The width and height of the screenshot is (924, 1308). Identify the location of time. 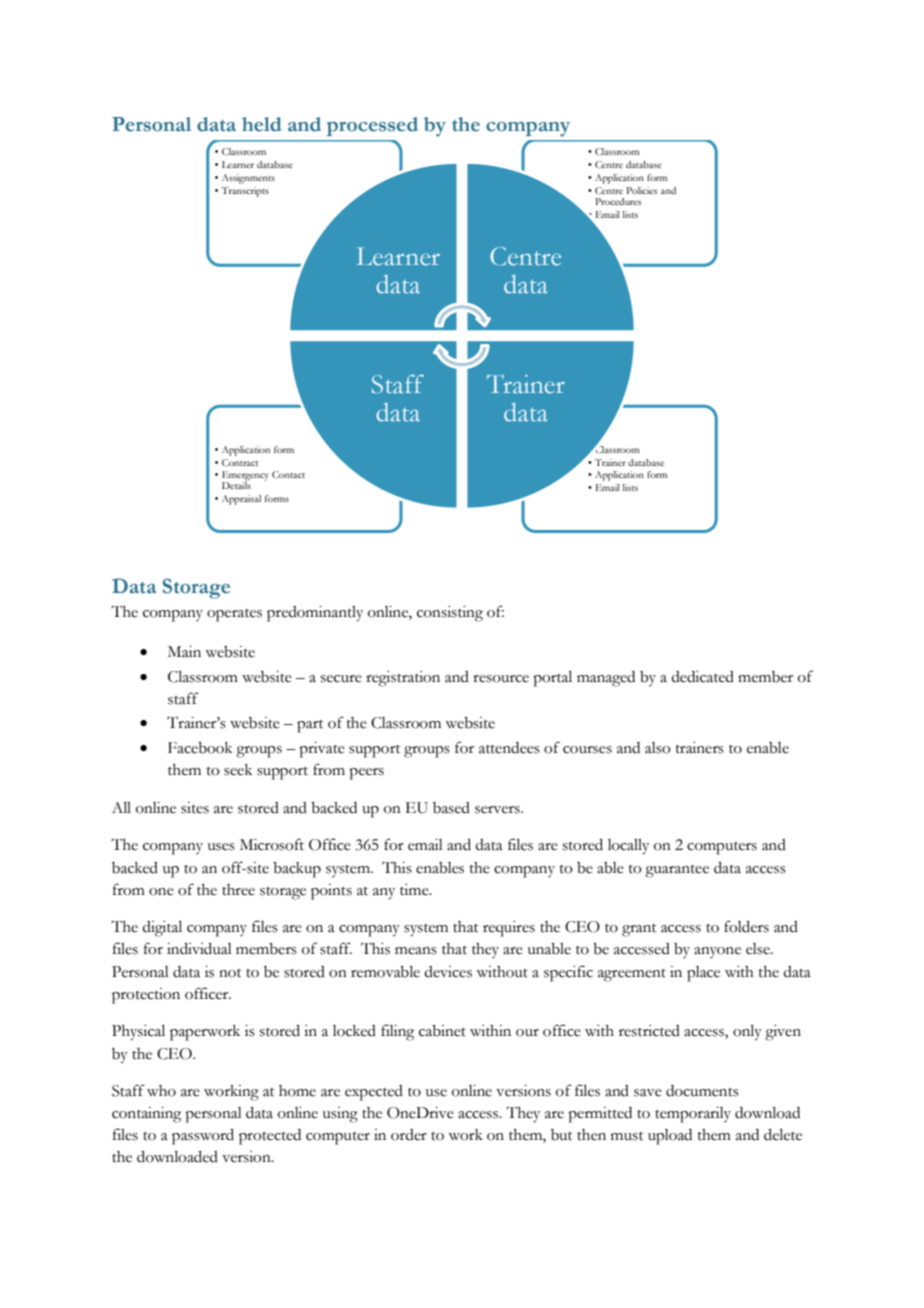
(415, 890).
